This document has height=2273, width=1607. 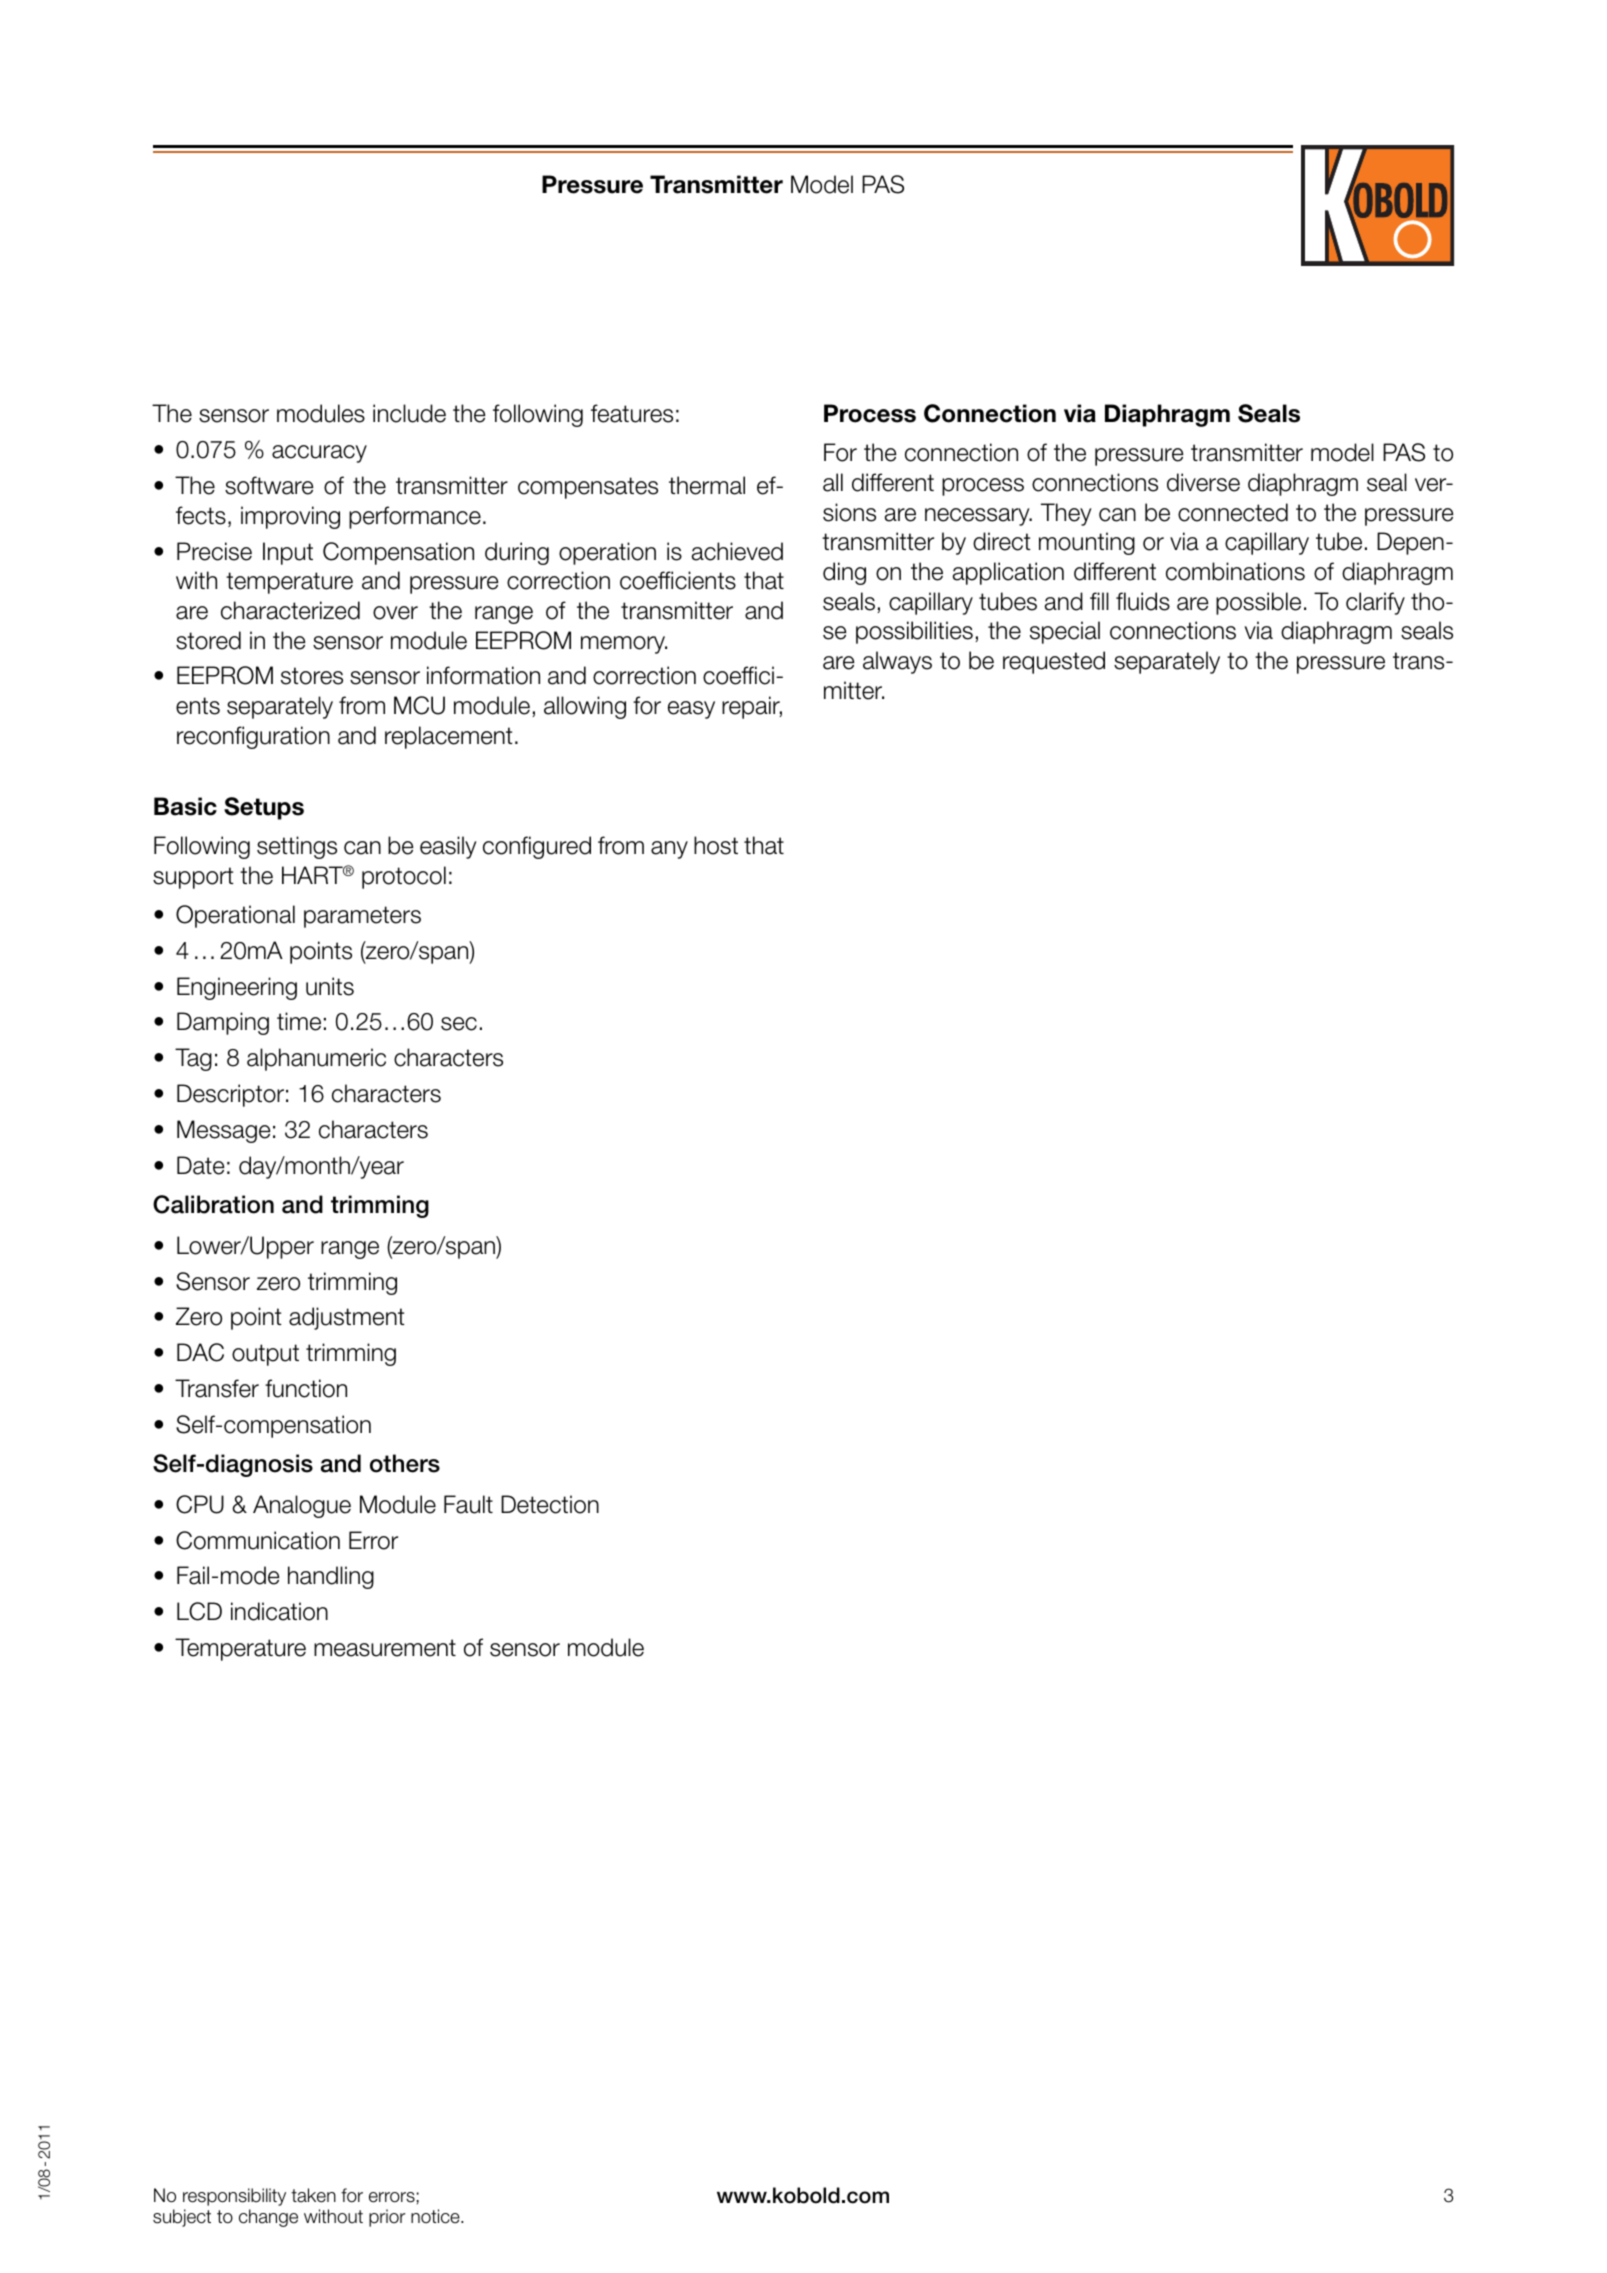 What do you see at coordinates (468, 1504) in the document?
I see `Fault` at bounding box center [468, 1504].
